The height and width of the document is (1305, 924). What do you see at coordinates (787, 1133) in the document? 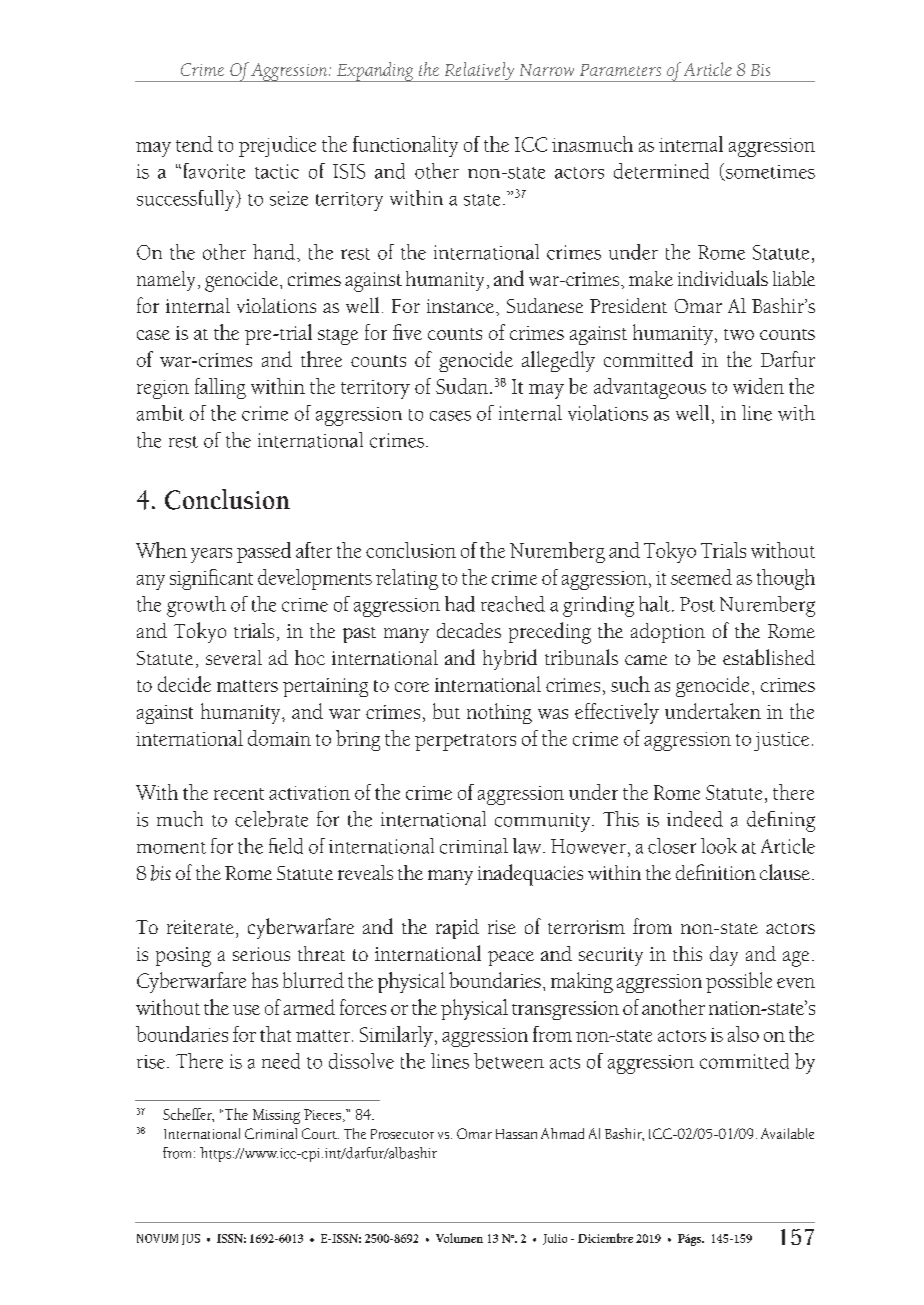
I see `Available` at bounding box center [787, 1133].
